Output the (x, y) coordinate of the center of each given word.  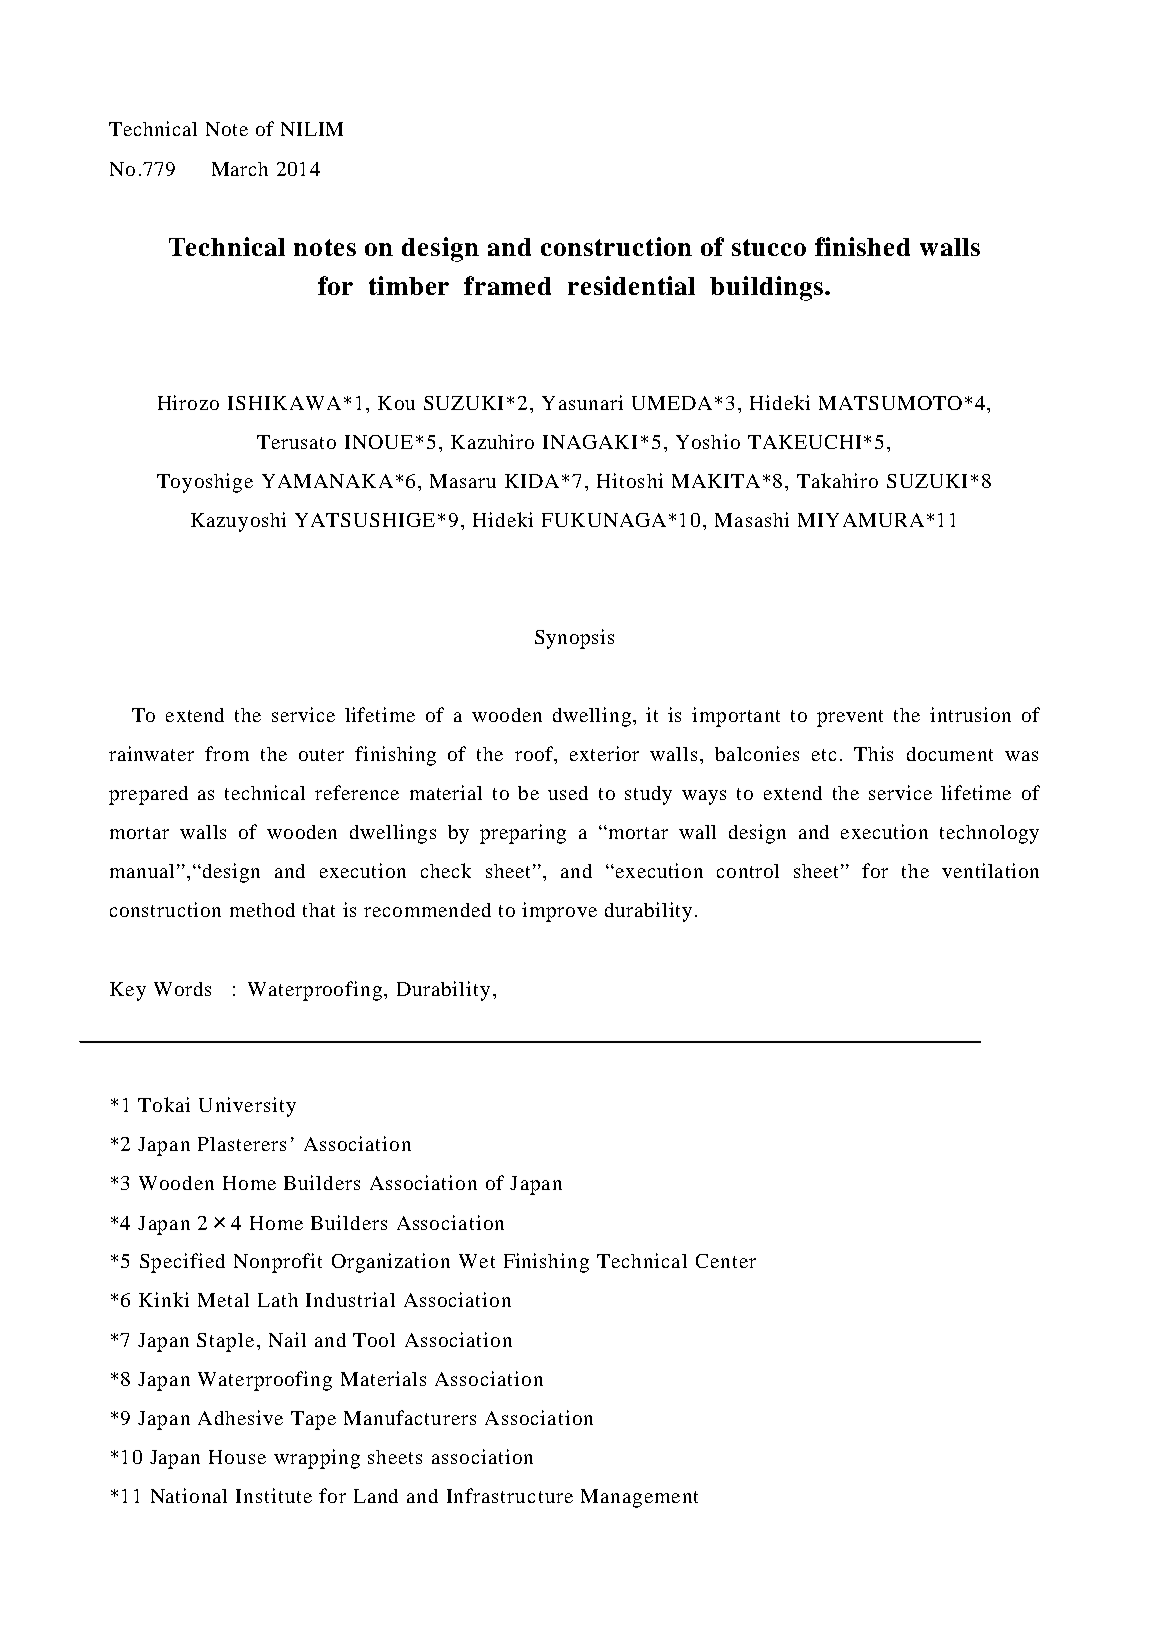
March (240, 169)
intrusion (970, 714)
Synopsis (574, 639)
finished (862, 246)
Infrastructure (510, 1495)
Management (639, 1498)
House (237, 1457)
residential (631, 285)
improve (559, 912)
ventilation (990, 870)
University (247, 1107)
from (227, 753)
